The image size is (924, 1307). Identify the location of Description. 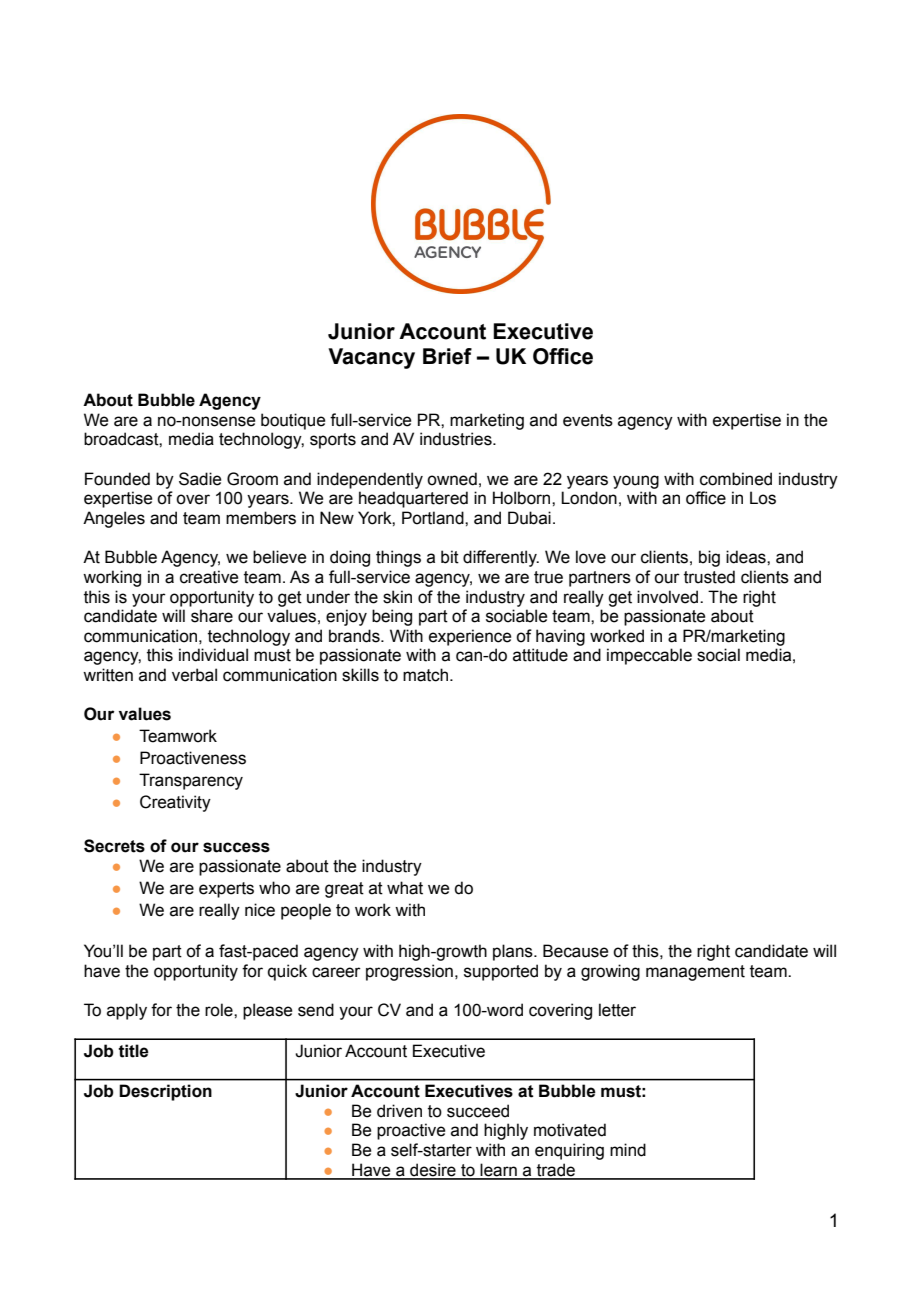
(165, 1092).
